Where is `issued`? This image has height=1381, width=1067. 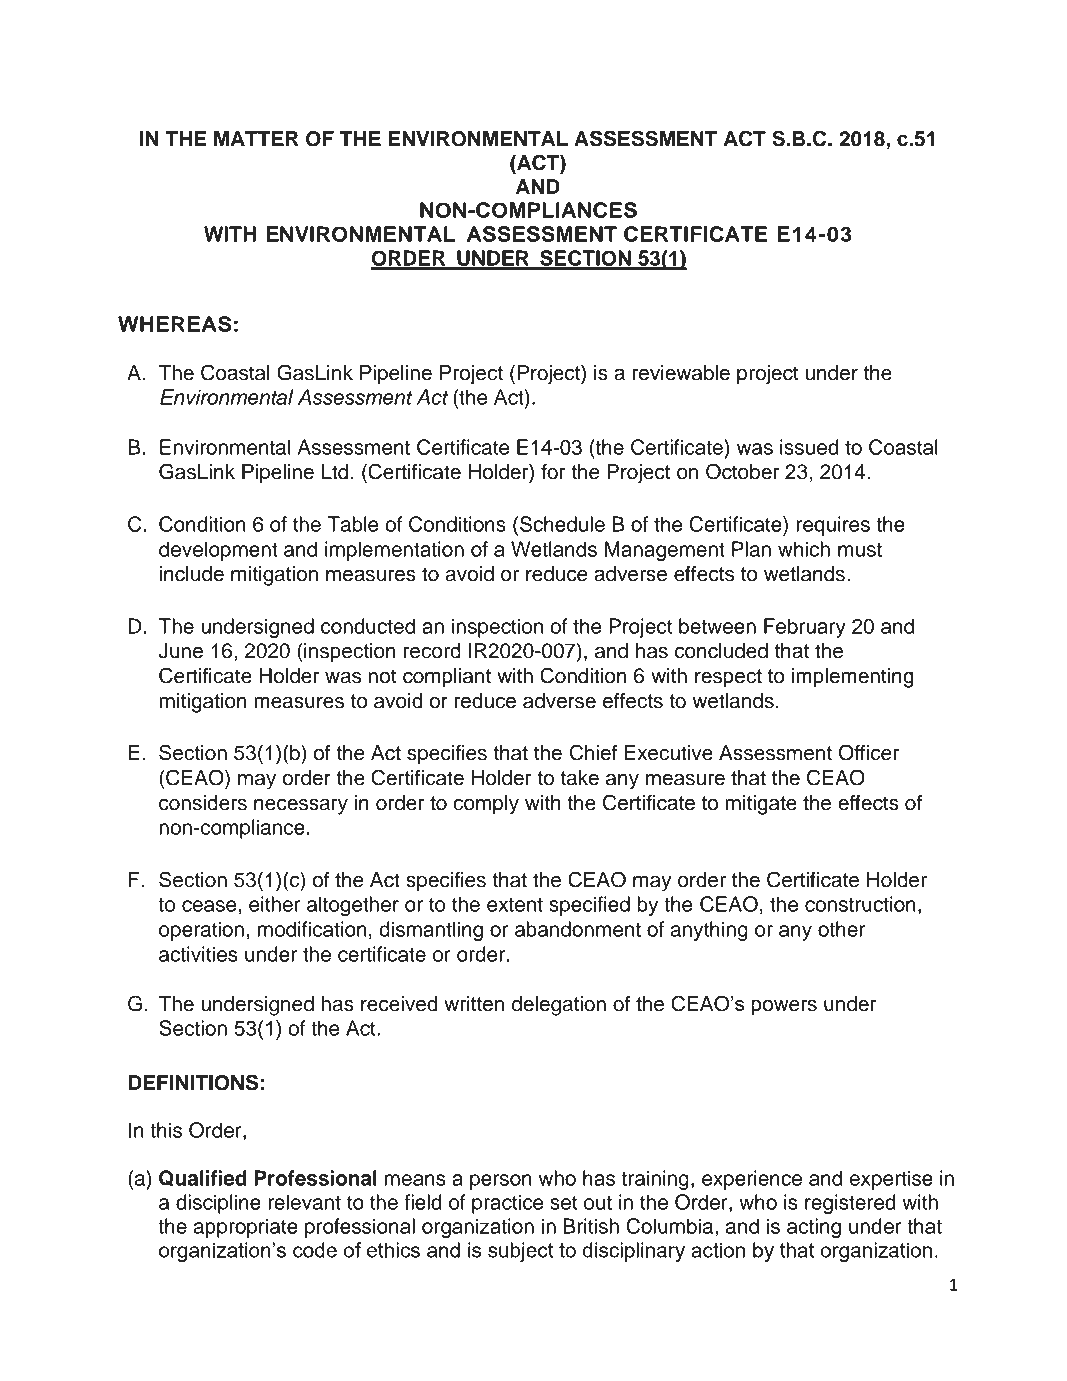
issued is located at coordinates (809, 447).
